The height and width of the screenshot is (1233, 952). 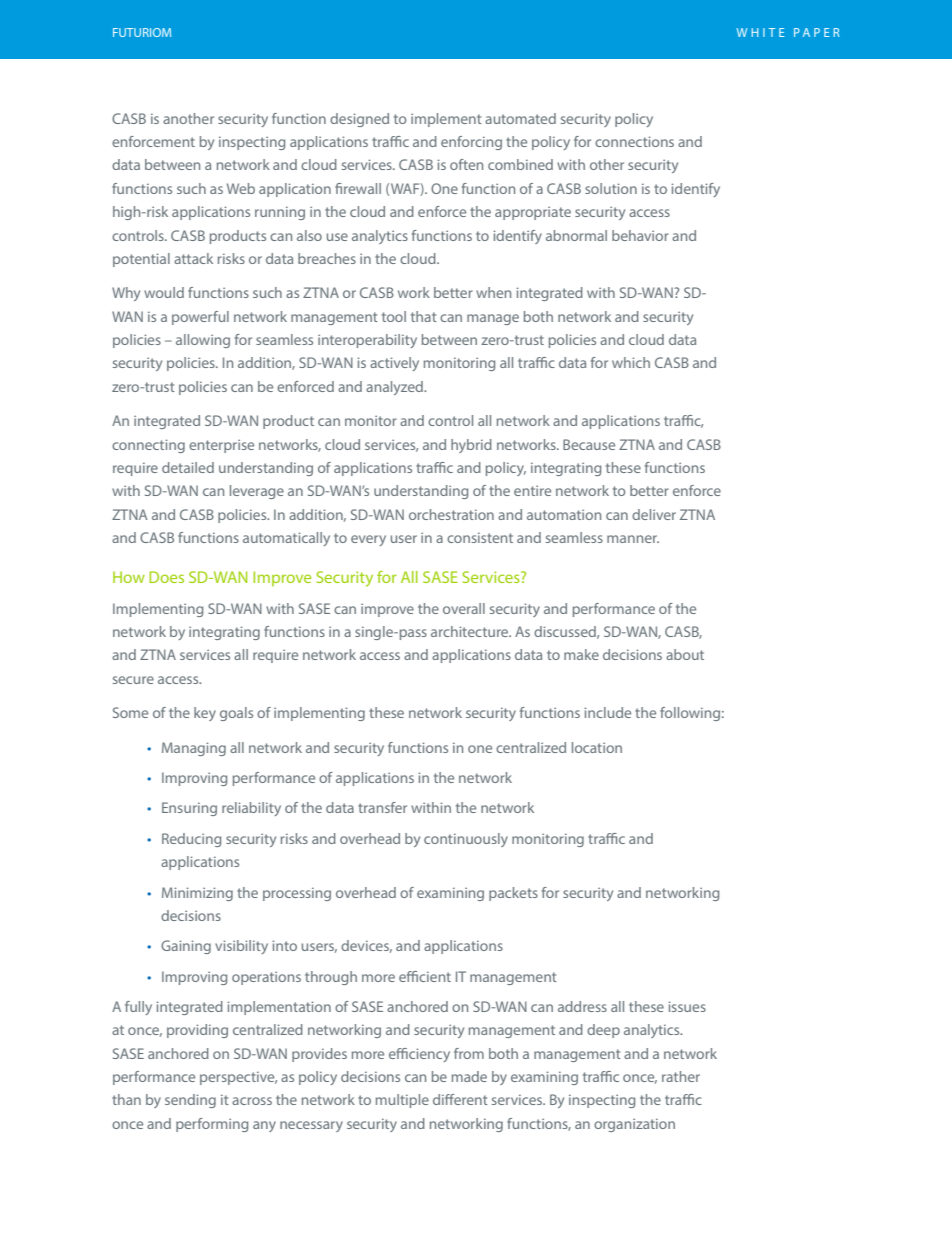 I want to click on overall, so click(x=464, y=608).
